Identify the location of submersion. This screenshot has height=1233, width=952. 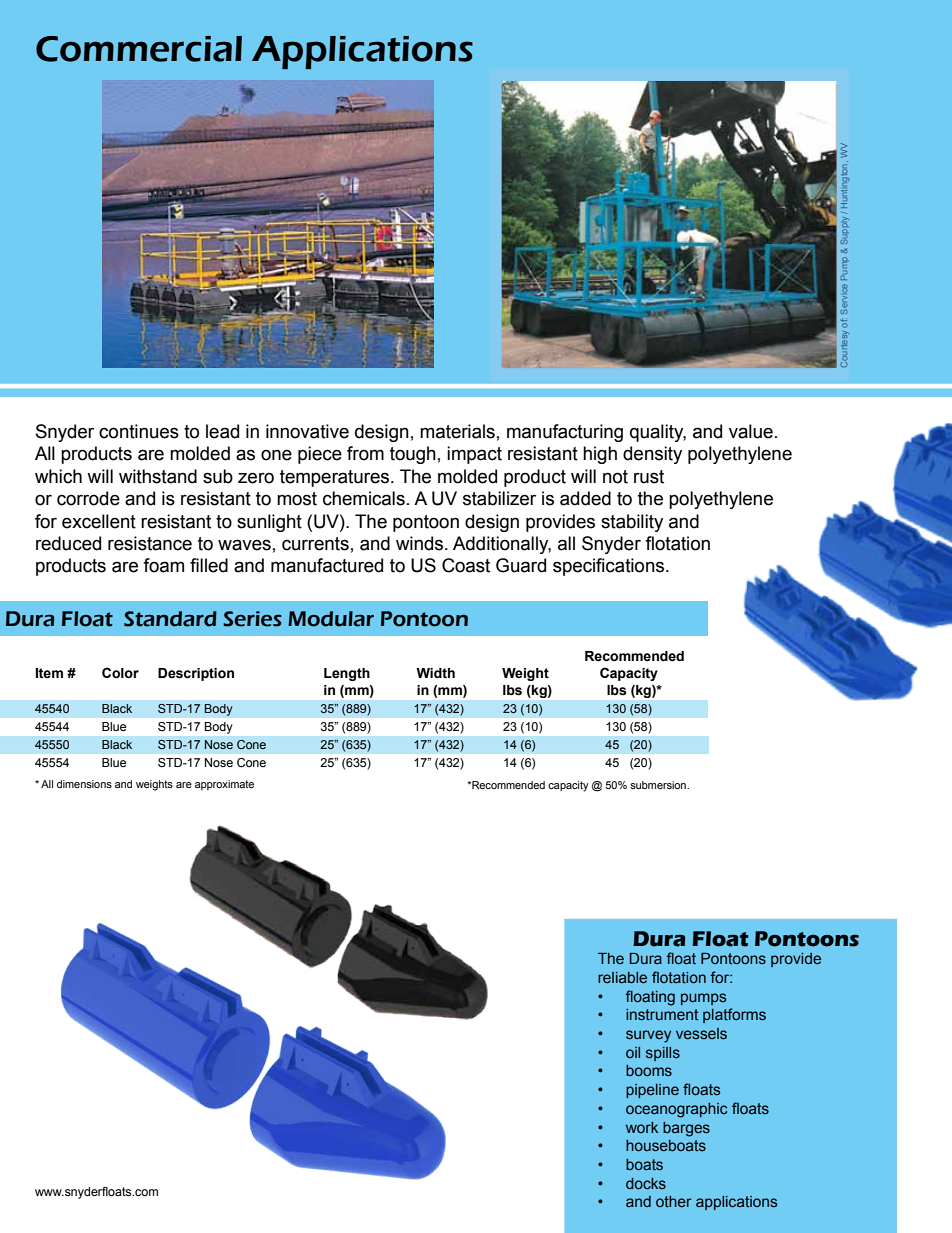
(659, 785).
